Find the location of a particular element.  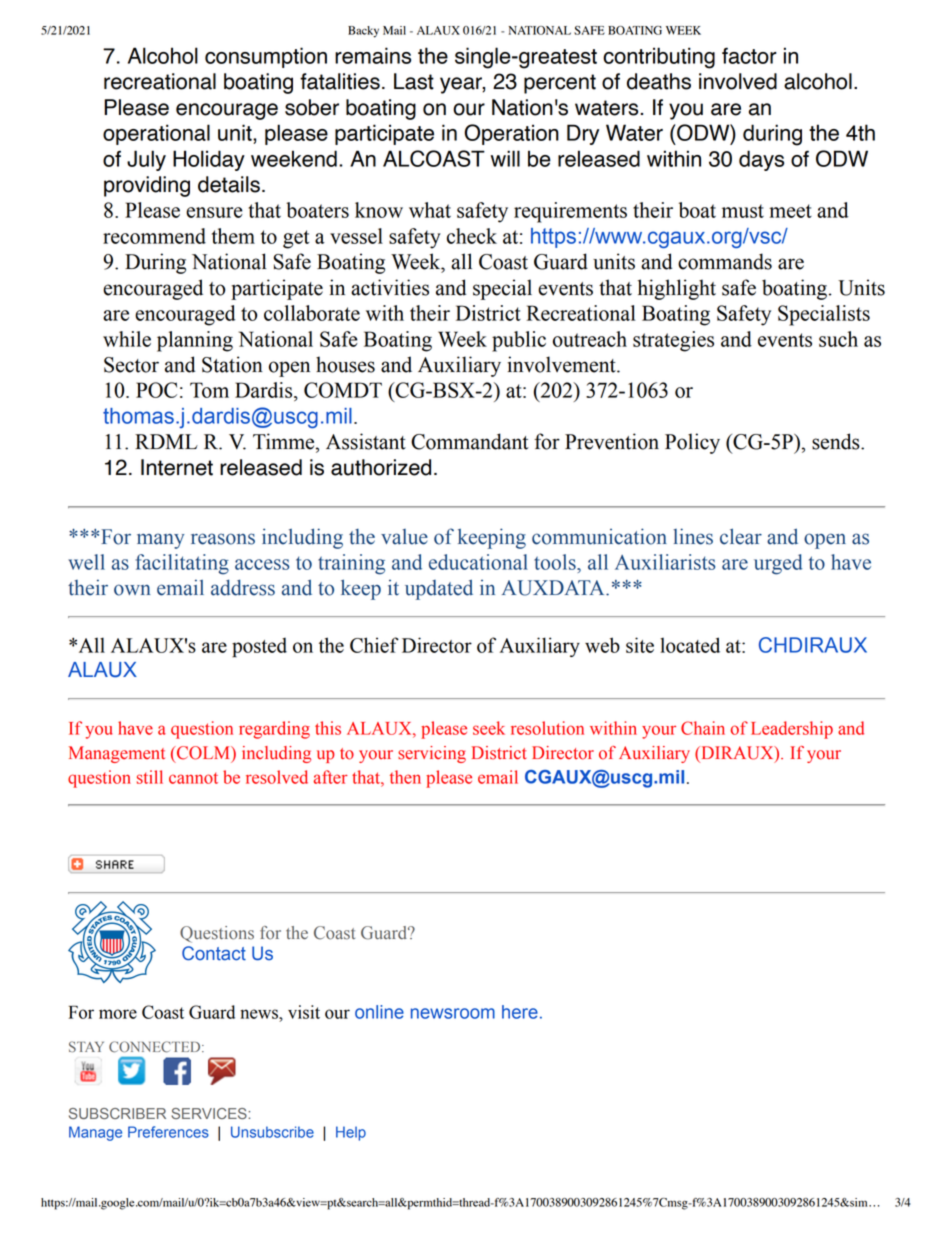

cannot is located at coordinates (193, 778).
